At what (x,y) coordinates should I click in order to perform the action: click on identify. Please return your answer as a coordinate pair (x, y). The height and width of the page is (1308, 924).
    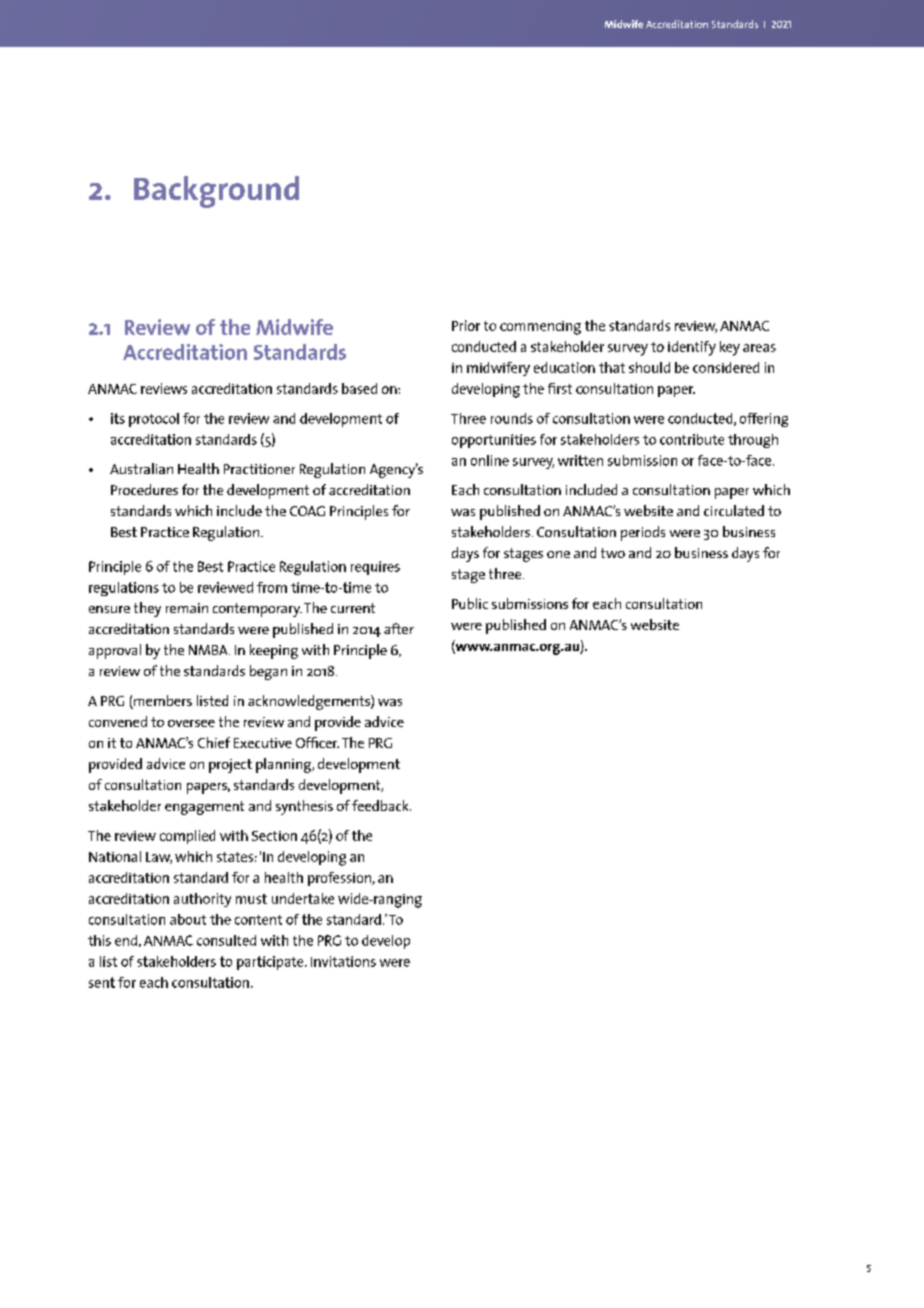
    Looking at the image, I should click on (692, 348).
